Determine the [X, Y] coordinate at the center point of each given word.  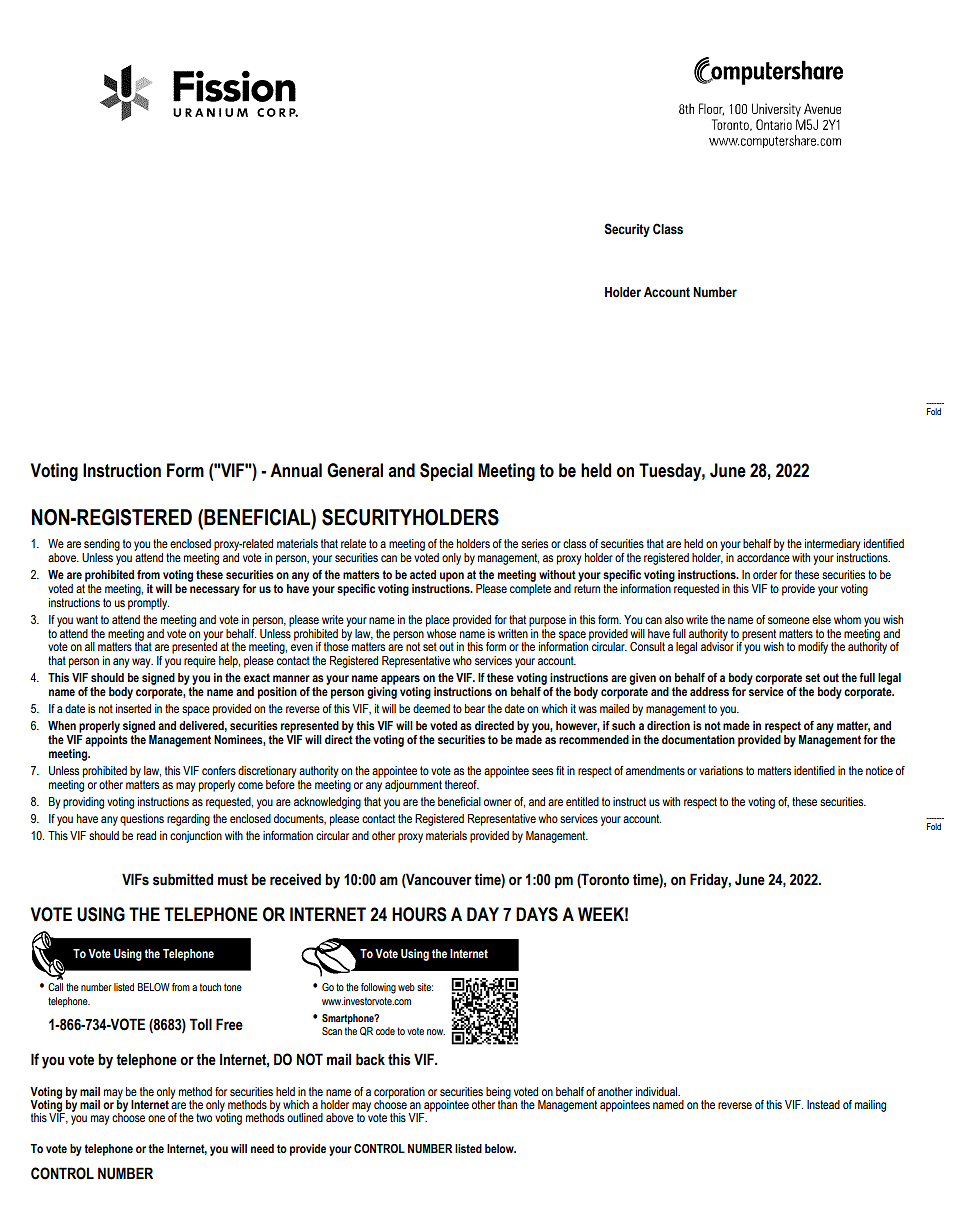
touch [210, 987]
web [406, 987]
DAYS [537, 914]
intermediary [831, 546]
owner [498, 802]
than [507, 1103]
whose [441, 632]
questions [142, 820]
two [204, 1117]
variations [721, 770]
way [142, 663]
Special [446, 472]
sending [101, 546]
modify [813, 648]
